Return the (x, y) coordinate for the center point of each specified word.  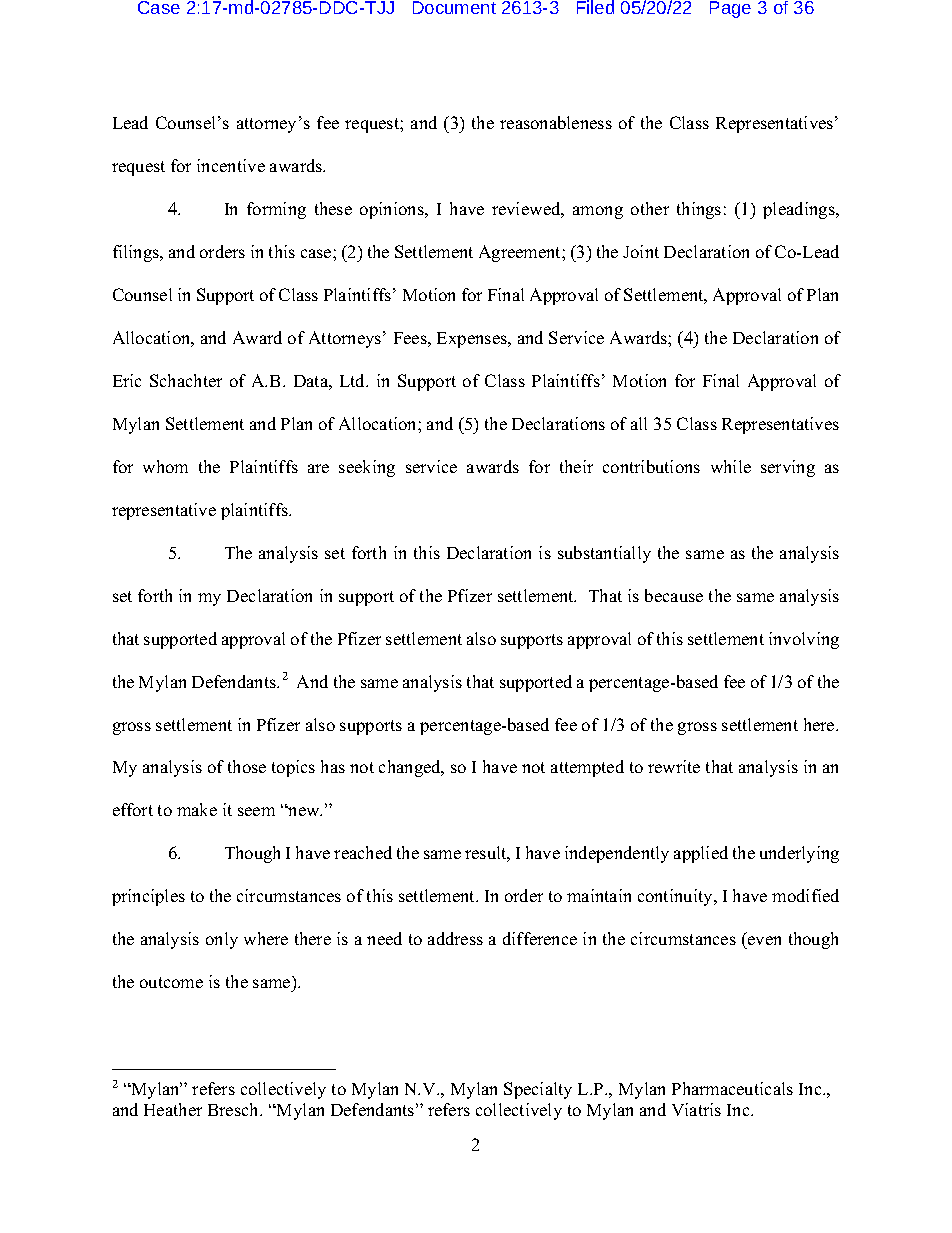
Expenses (473, 340)
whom (165, 466)
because (674, 595)
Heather (173, 1109)
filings (137, 253)
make (197, 809)
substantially (604, 554)
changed (411, 768)
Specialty (538, 1090)
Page (730, 9)
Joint (641, 251)
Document (454, 7)
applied (701, 854)
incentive (231, 165)
